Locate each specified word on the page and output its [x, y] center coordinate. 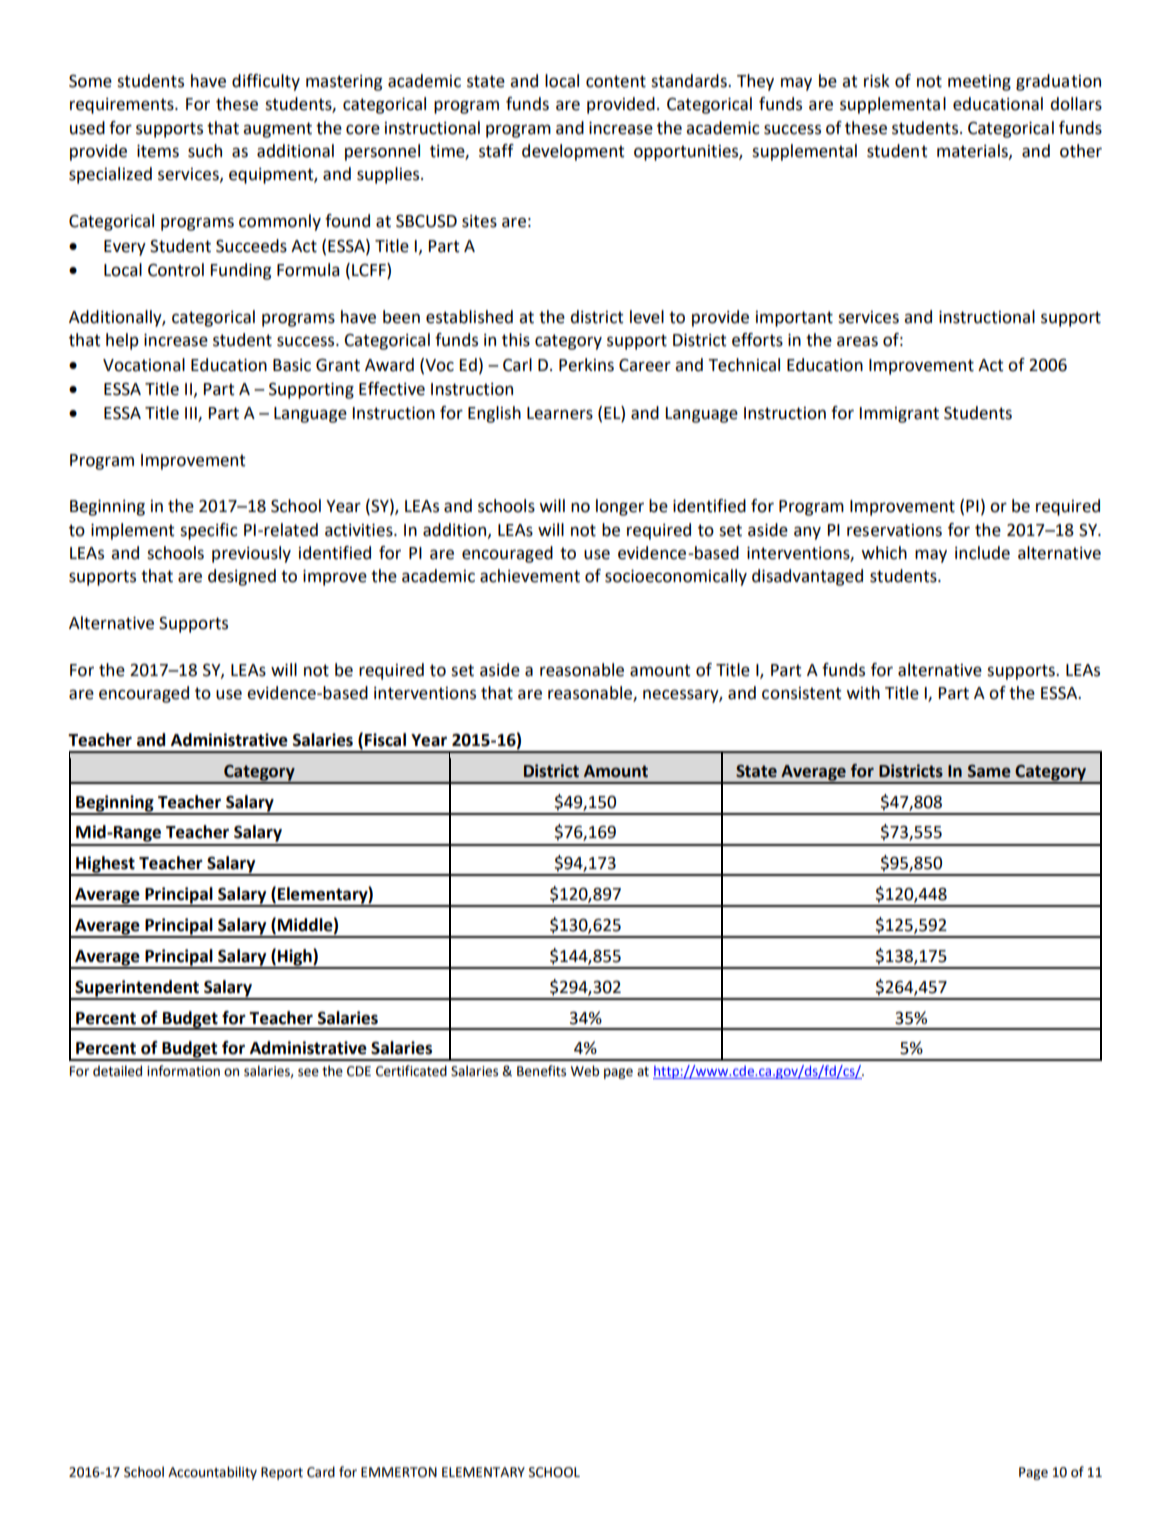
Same [989, 771]
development [573, 152]
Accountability [212, 1473]
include [982, 553]
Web [585, 1071]
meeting [979, 83]
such [205, 151]
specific [209, 531]
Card [321, 1472]
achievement [530, 576]
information [183, 1071]
